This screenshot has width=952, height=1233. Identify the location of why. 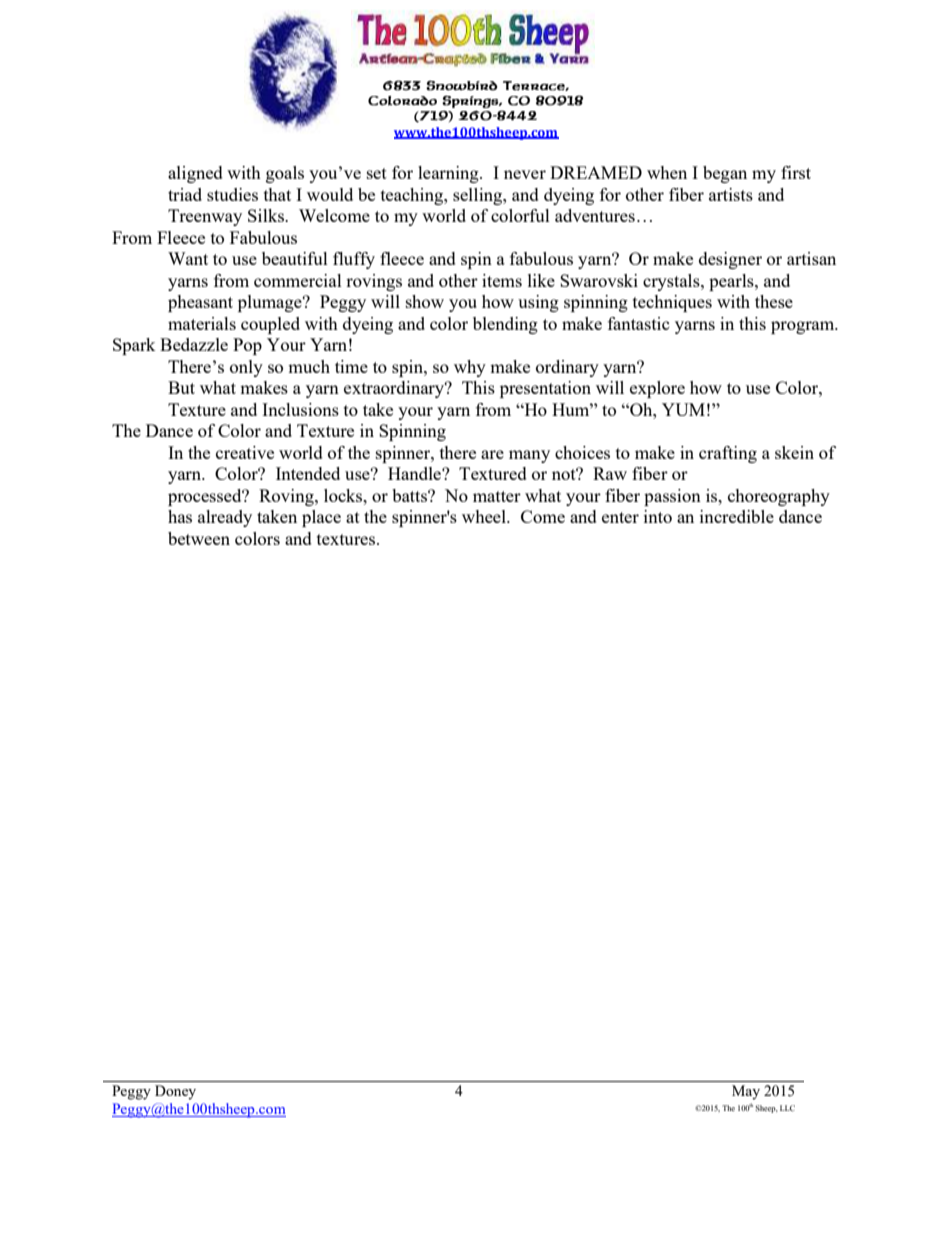
(470, 368).
